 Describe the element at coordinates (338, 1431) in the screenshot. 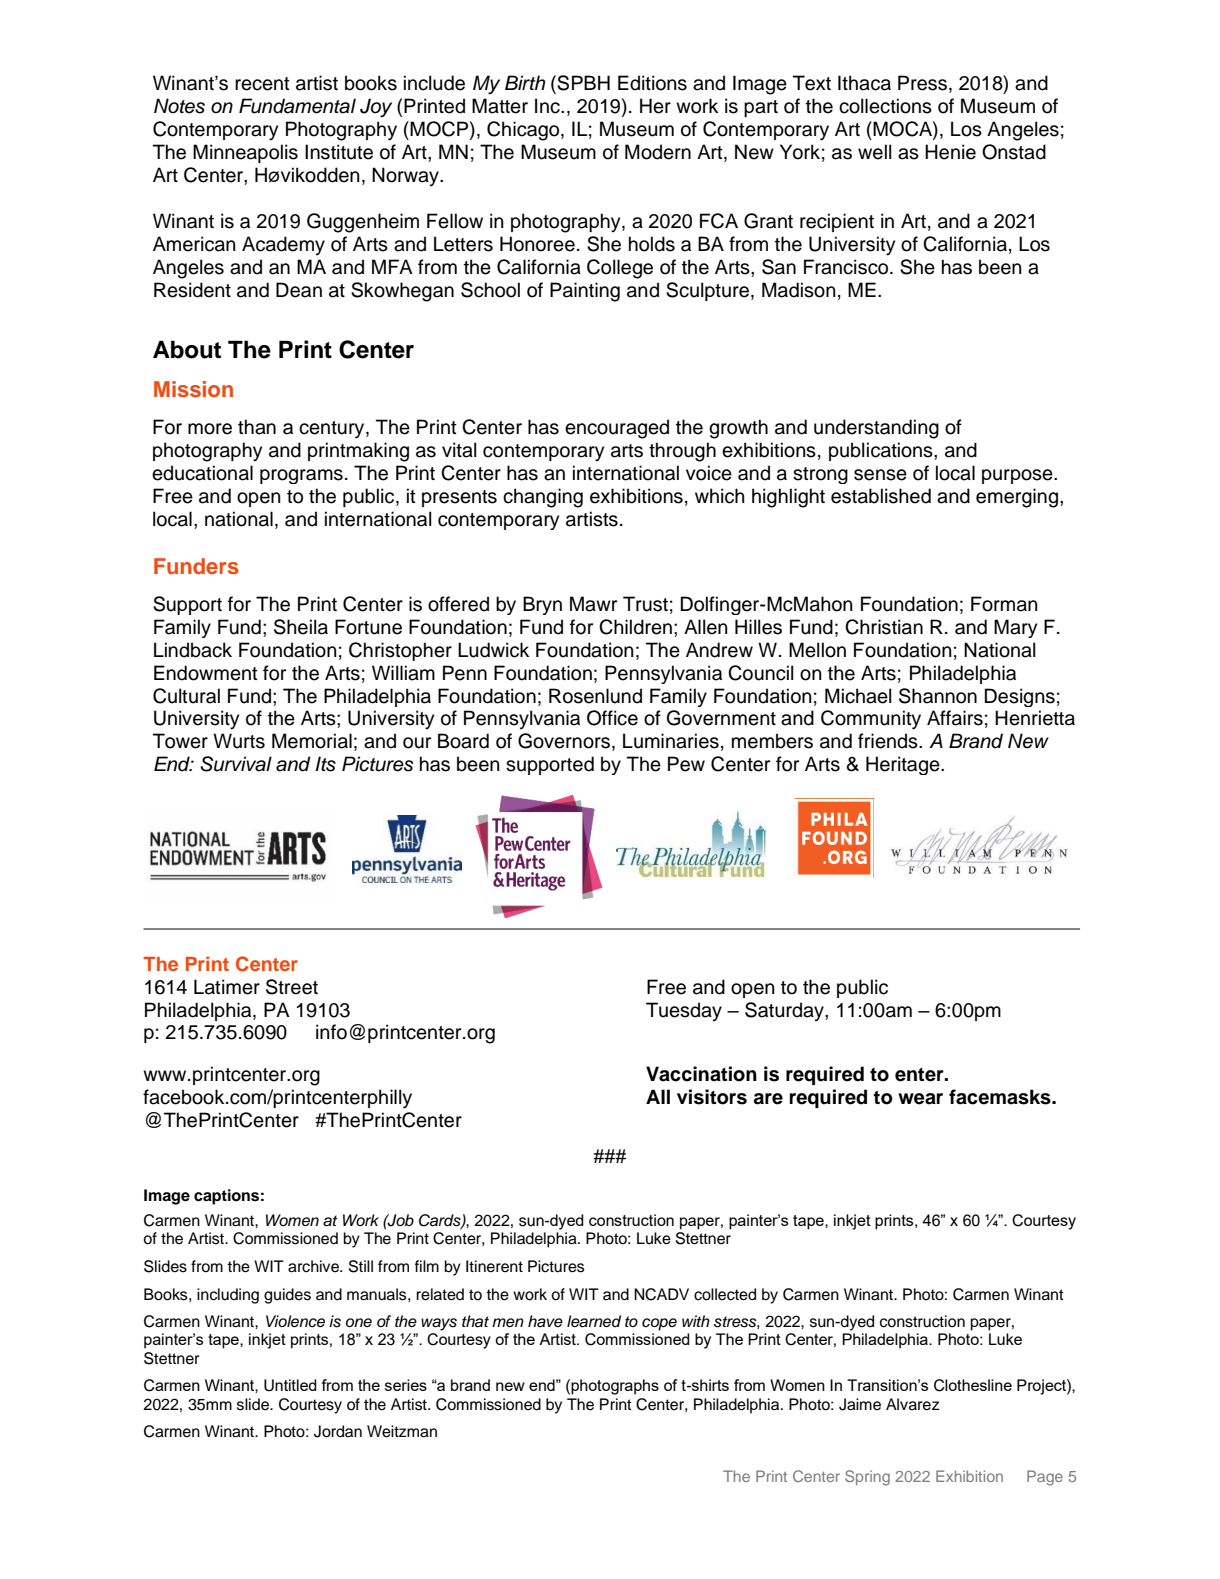

I see `Jordan` at that location.
